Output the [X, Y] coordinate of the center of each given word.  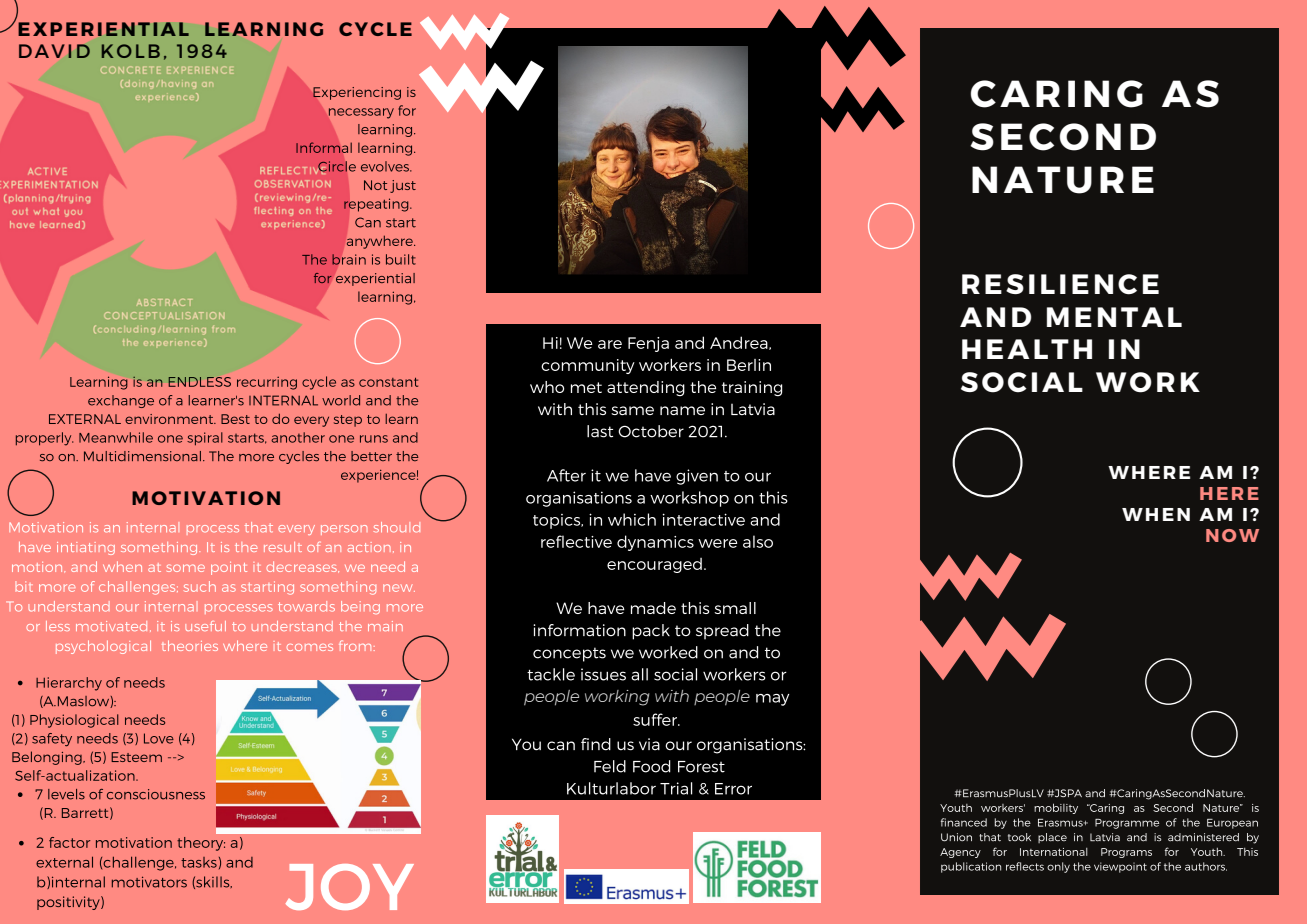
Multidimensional [142, 456]
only [1058, 867]
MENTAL [1114, 317]
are [610, 344]
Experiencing [357, 93]
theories [190, 645]
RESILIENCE [1060, 284]
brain [349, 259]
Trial [676, 788]
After [566, 475]
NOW [1232, 535]
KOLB [131, 51]
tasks [199, 862]
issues [603, 674]
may [772, 700]
